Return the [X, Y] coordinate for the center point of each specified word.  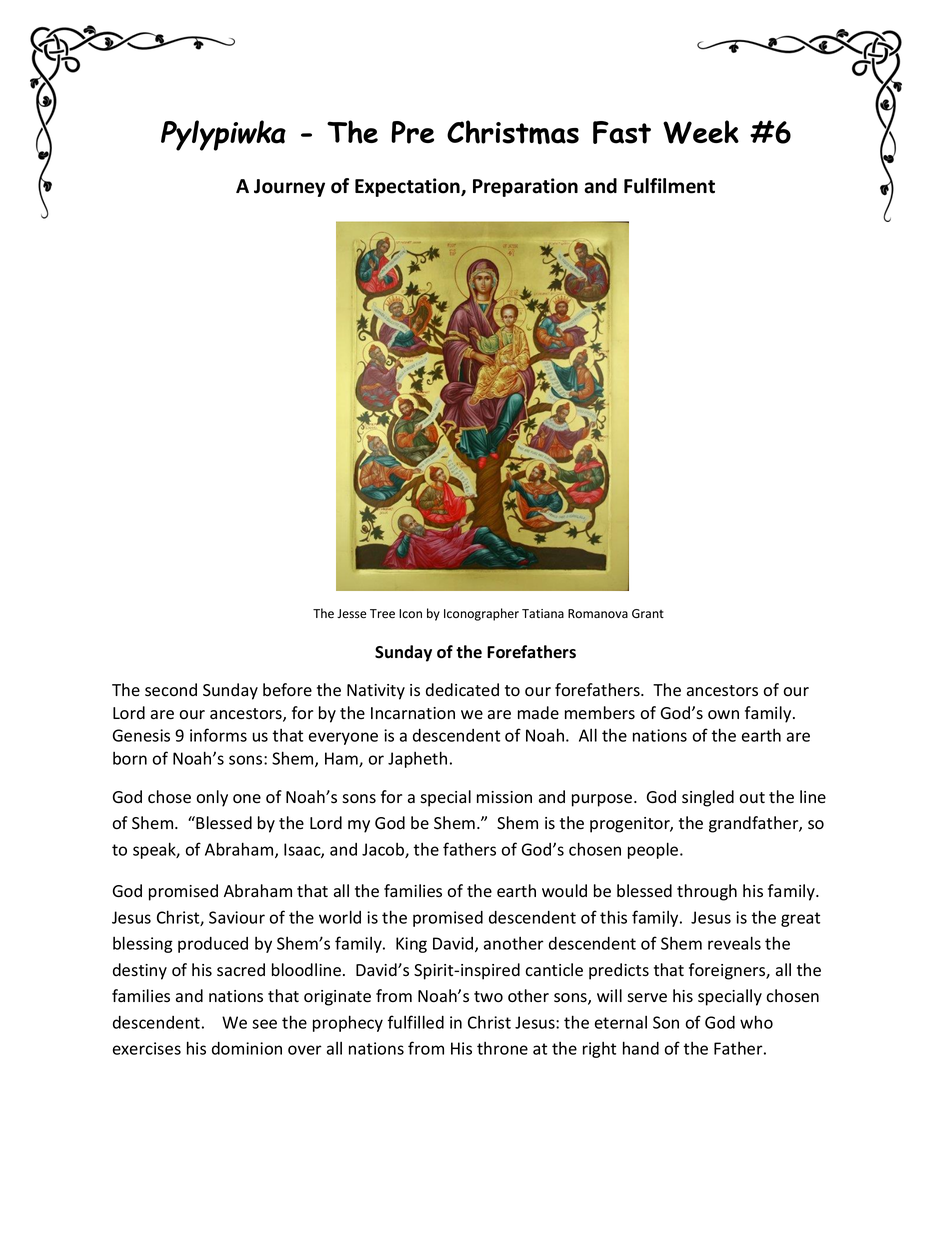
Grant [648, 613]
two [488, 997]
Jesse [351, 614]
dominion [247, 1048]
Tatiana [543, 613]
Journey [289, 188]
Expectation [408, 187]
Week [701, 132]
